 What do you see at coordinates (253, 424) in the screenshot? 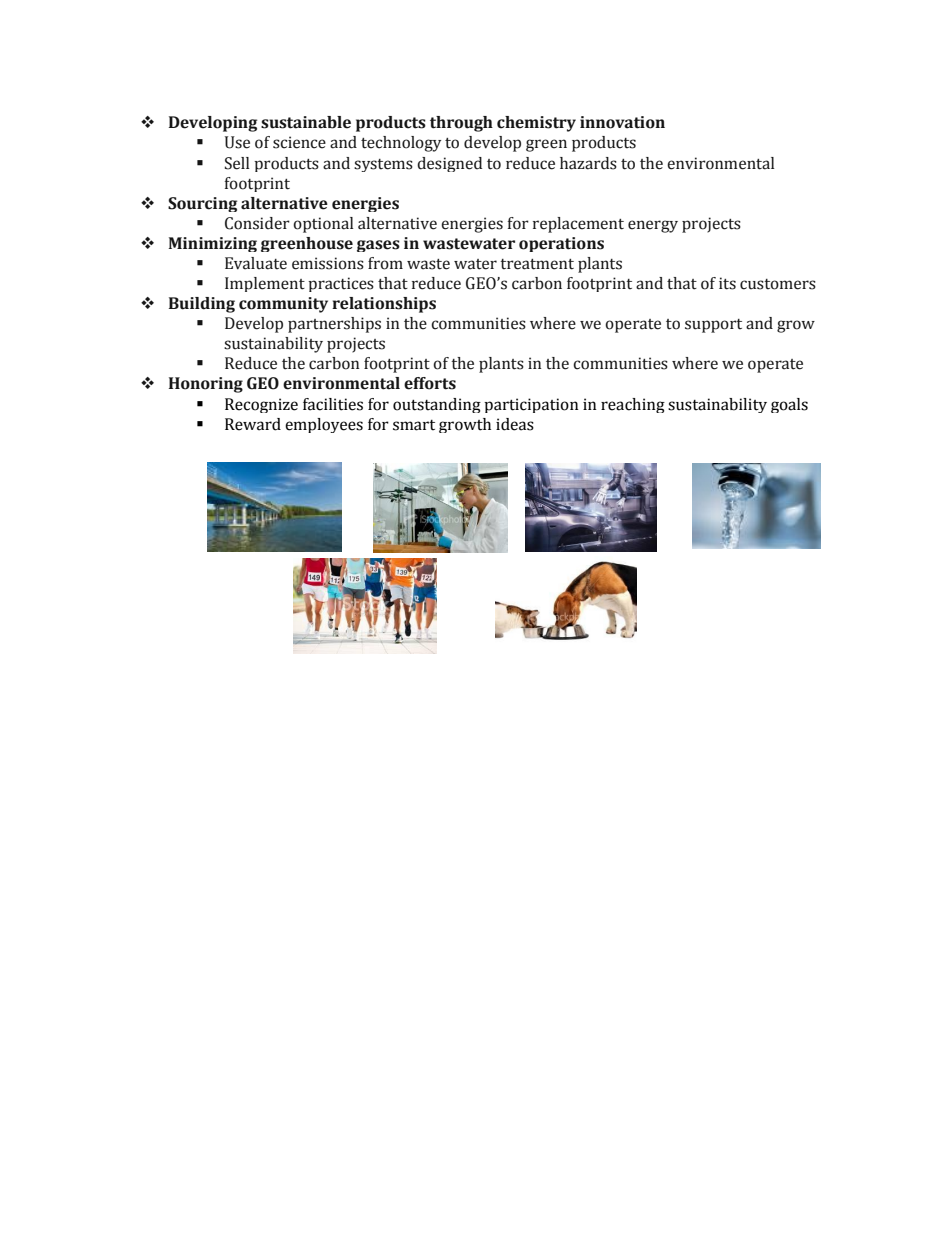
I see `Reward` at bounding box center [253, 424].
